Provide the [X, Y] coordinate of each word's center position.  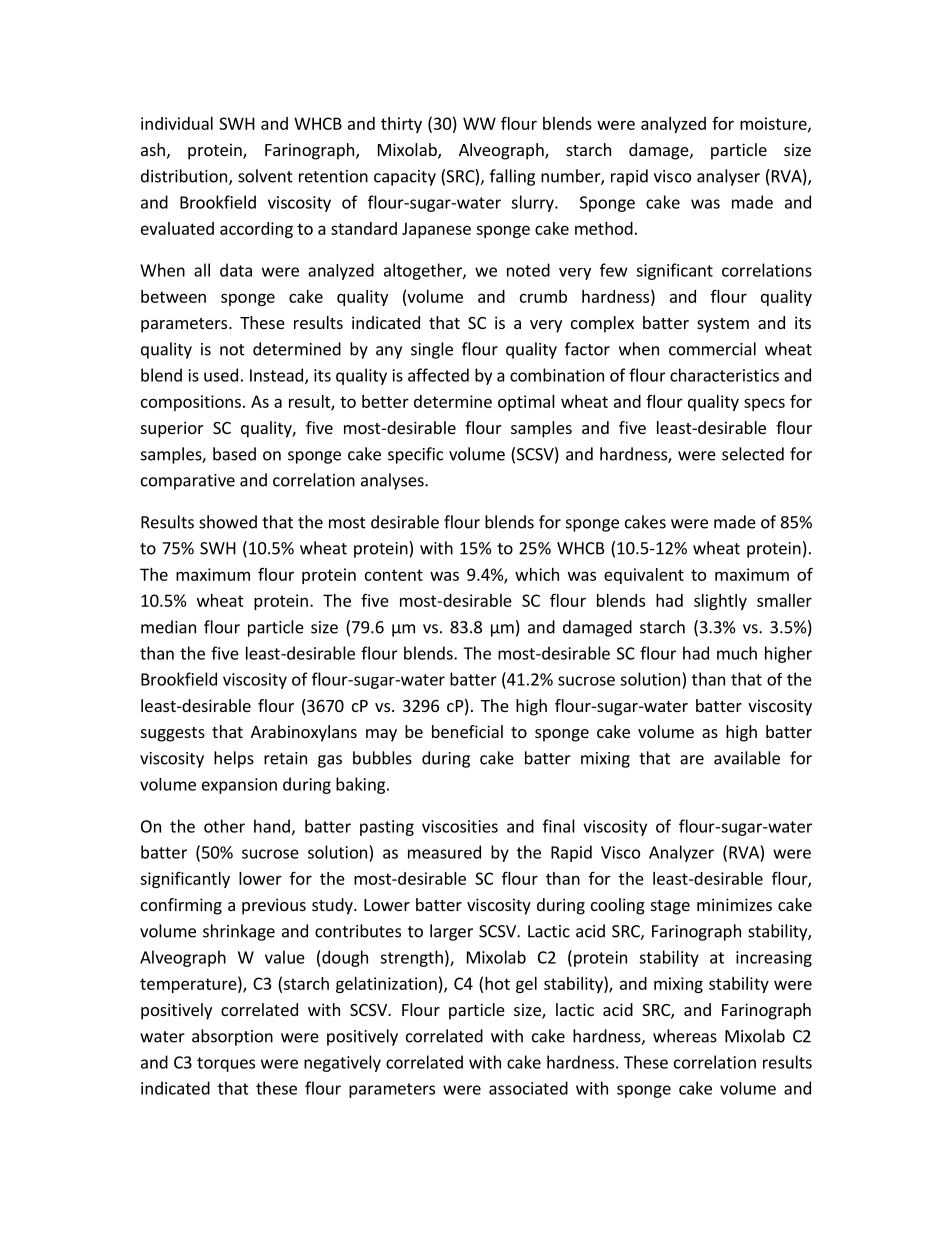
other [224, 826]
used [221, 375]
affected [438, 375]
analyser [728, 177]
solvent [265, 176]
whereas [685, 1036]
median [168, 627]
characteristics [724, 375]
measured [444, 852]
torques [226, 1064]
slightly [720, 602]
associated [528, 1088]
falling [512, 177]
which [537, 574]
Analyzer [681, 853]
